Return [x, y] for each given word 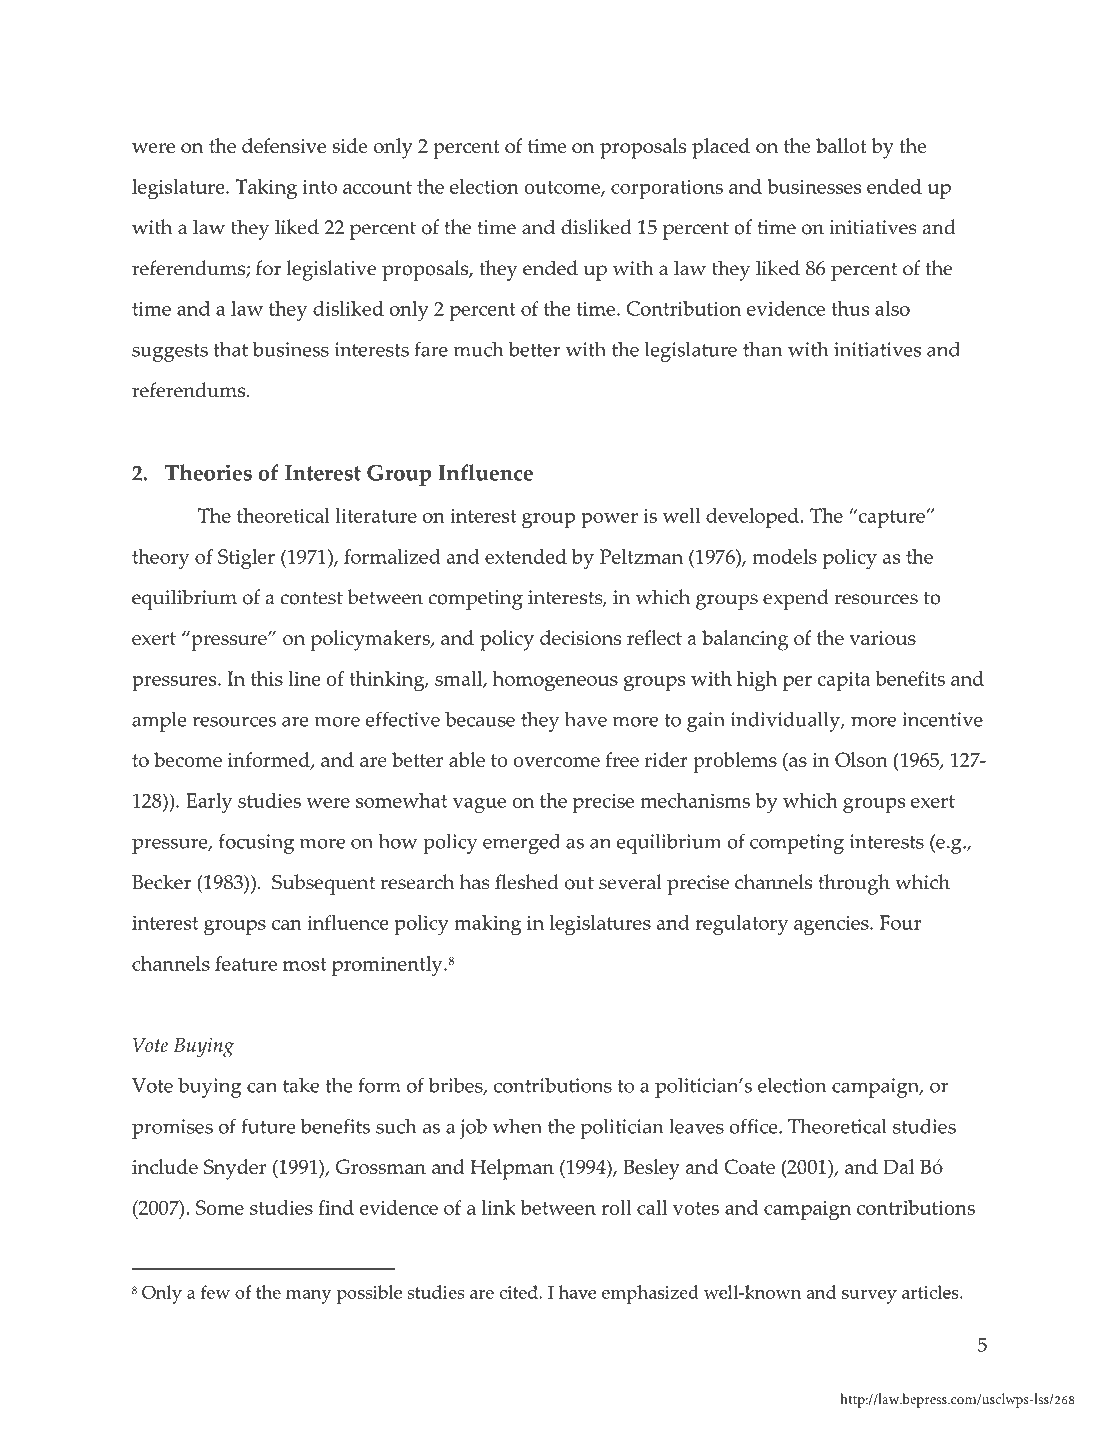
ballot [841, 145]
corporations [667, 189]
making [487, 925]
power [609, 520]
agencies [832, 925]
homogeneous [555, 681]
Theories [208, 472]
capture [891, 518]
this [267, 678]
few [215, 1292]
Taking [266, 189]
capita [843, 681]
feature [246, 963]
